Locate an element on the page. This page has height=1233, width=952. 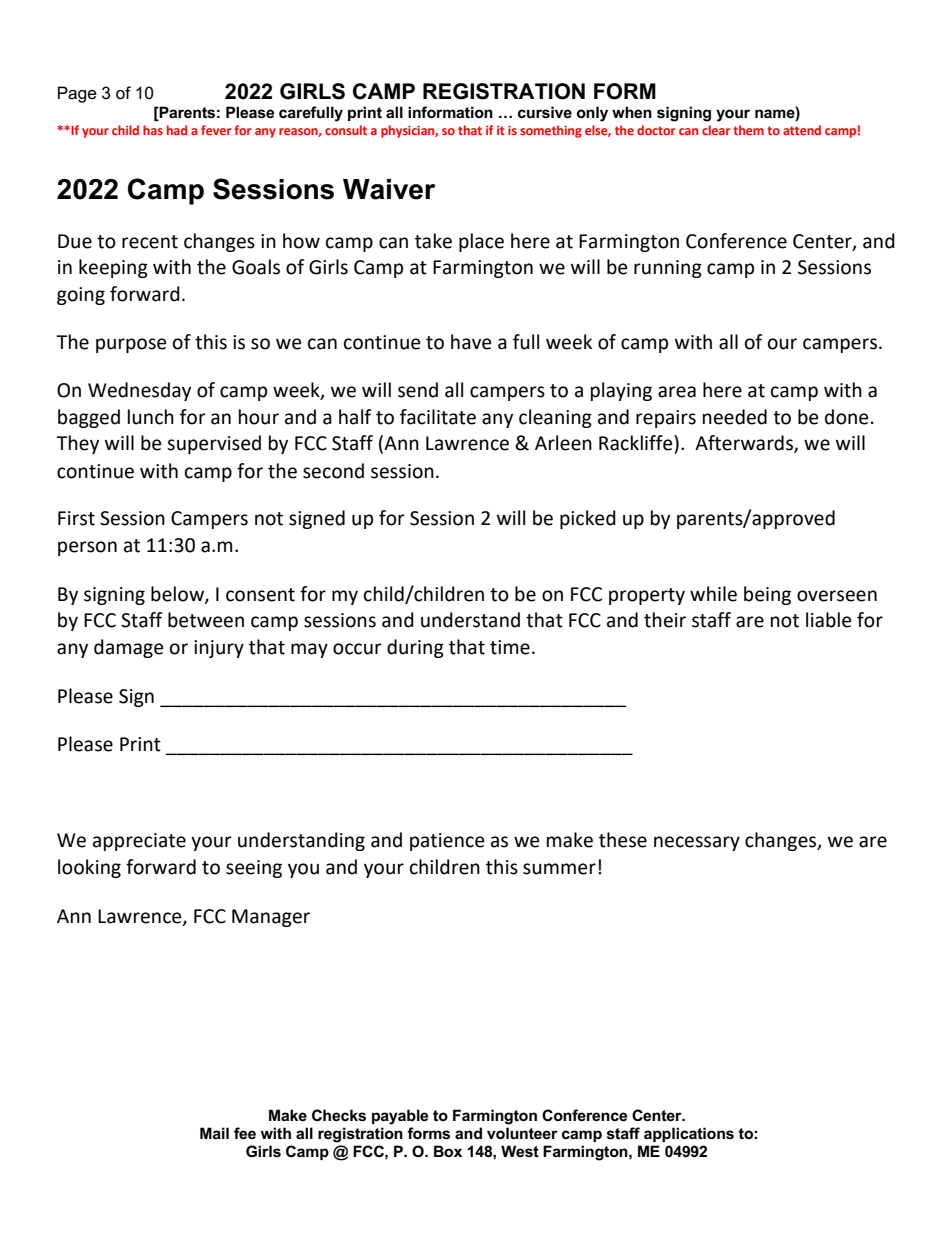
applications is located at coordinates (689, 1134).
